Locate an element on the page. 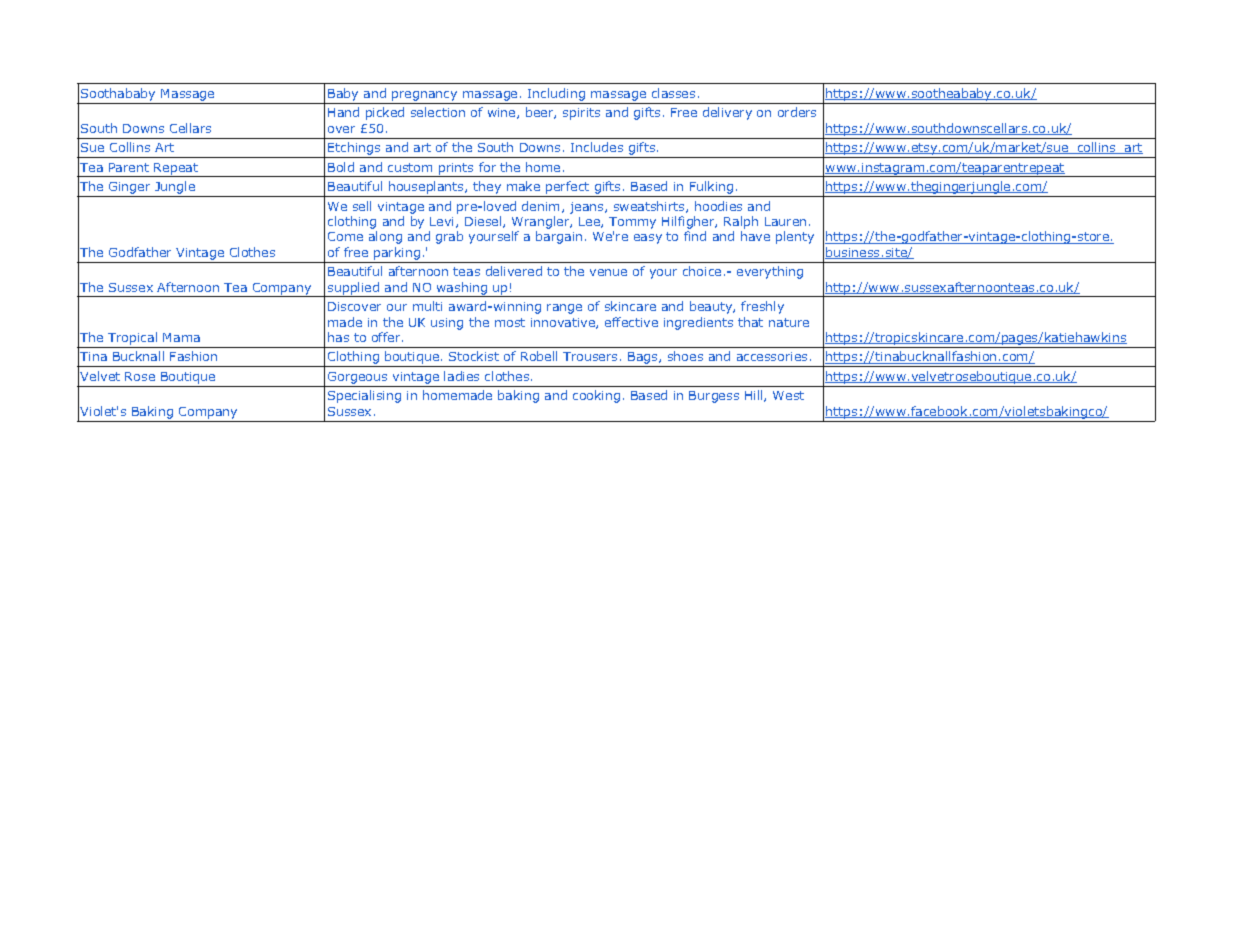 The width and height of the page is (1233, 952). pregnancy is located at coordinates (424, 96).
